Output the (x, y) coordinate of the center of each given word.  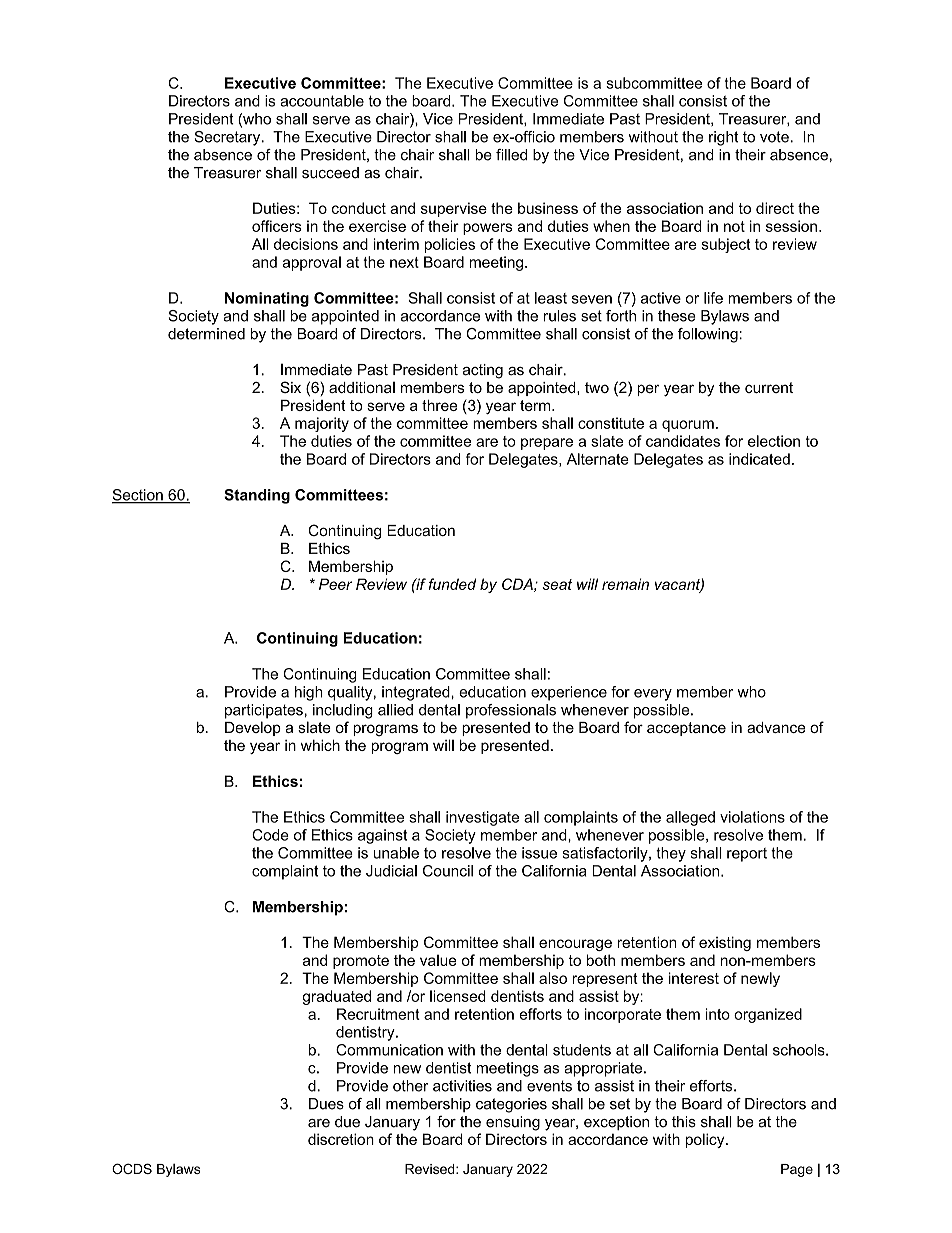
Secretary (228, 138)
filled (511, 155)
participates (264, 711)
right (724, 138)
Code (270, 835)
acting (483, 371)
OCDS (132, 1168)
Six (290, 387)
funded (452, 584)
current (769, 387)
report (747, 855)
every (653, 695)
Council (448, 871)
